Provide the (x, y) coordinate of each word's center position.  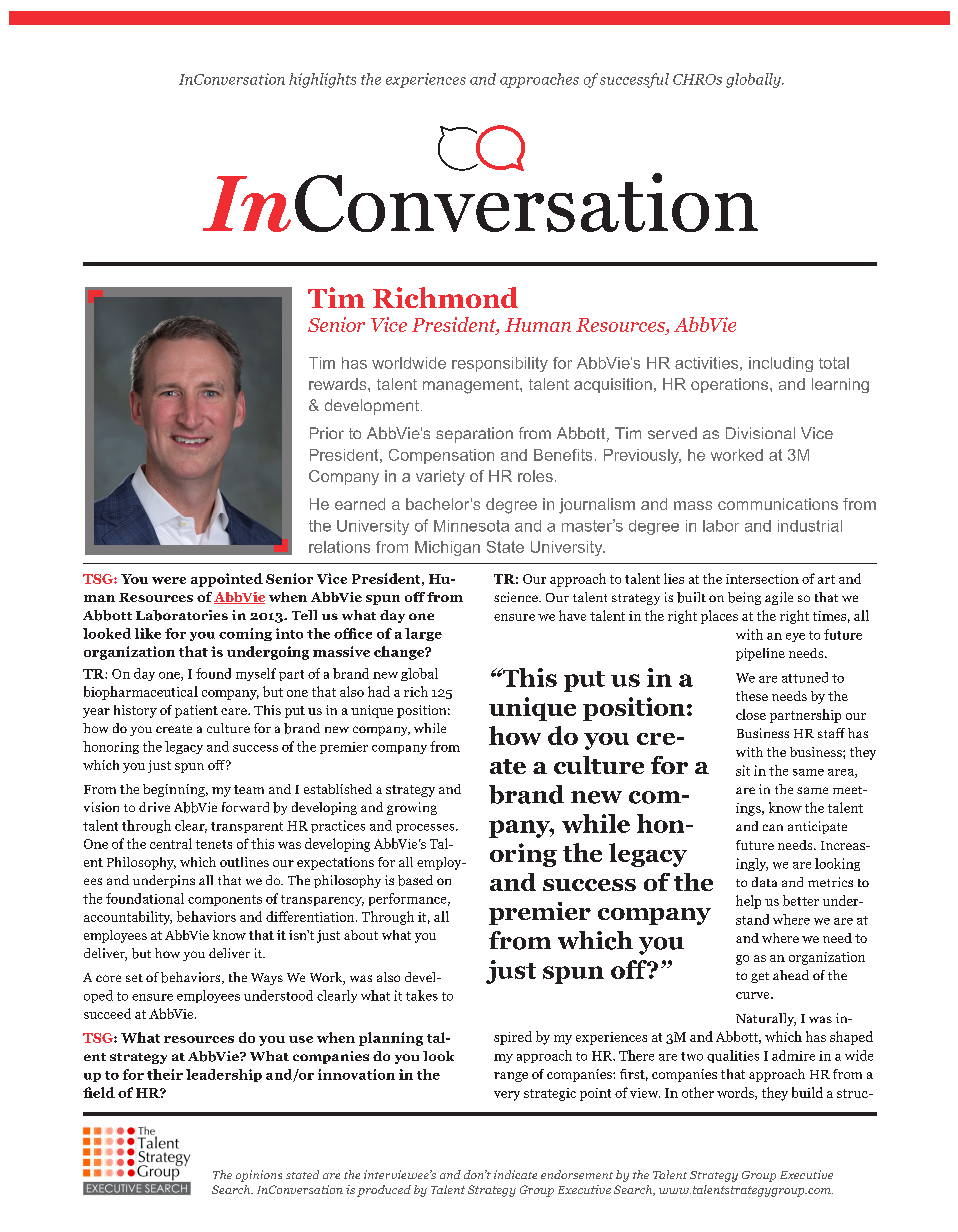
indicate (515, 1174)
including (781, 364)
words (736, 1093)
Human (538, 325)
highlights (322, 80)
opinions (259, 1176)
